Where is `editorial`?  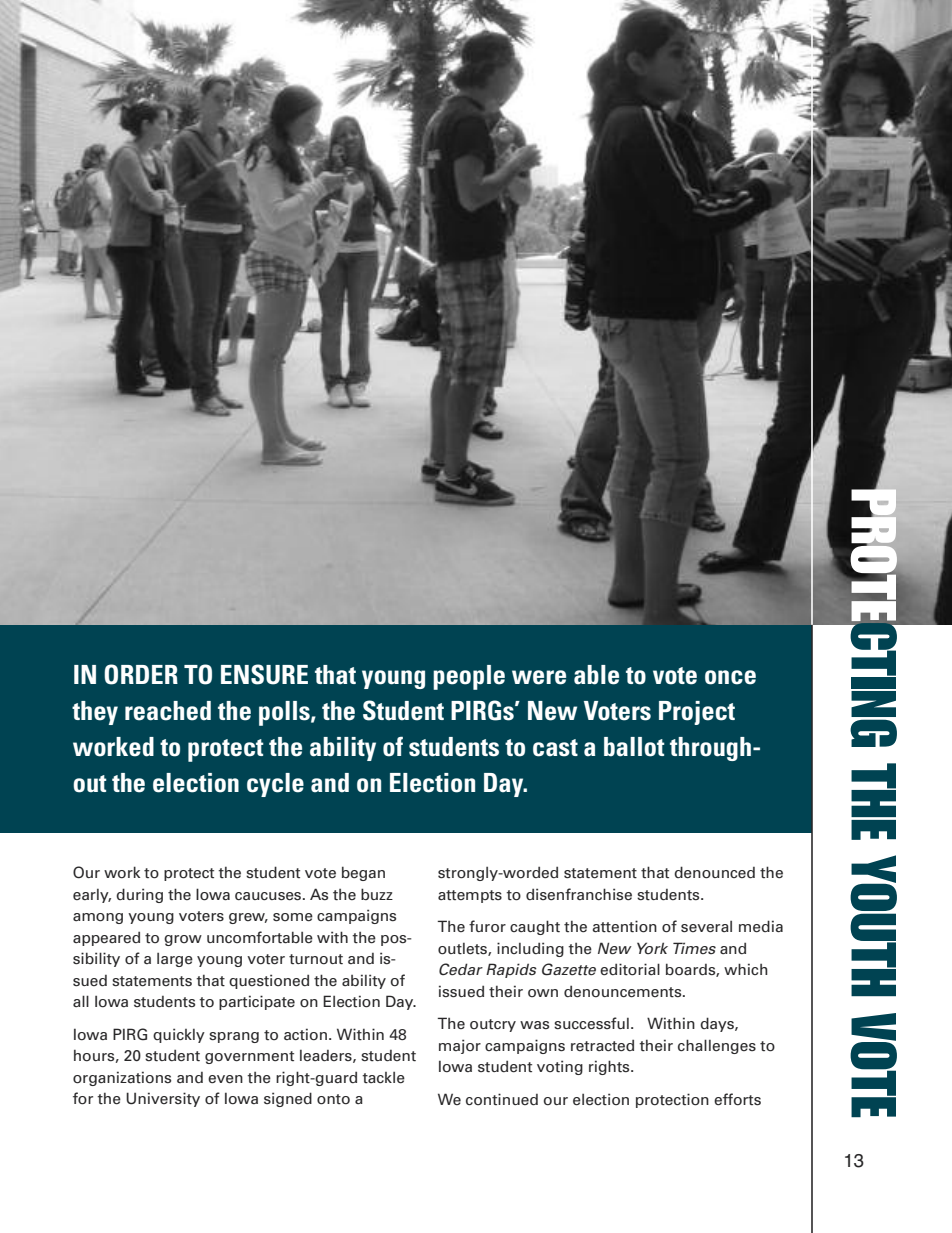
editorial is located at coordinates (630, 969).
